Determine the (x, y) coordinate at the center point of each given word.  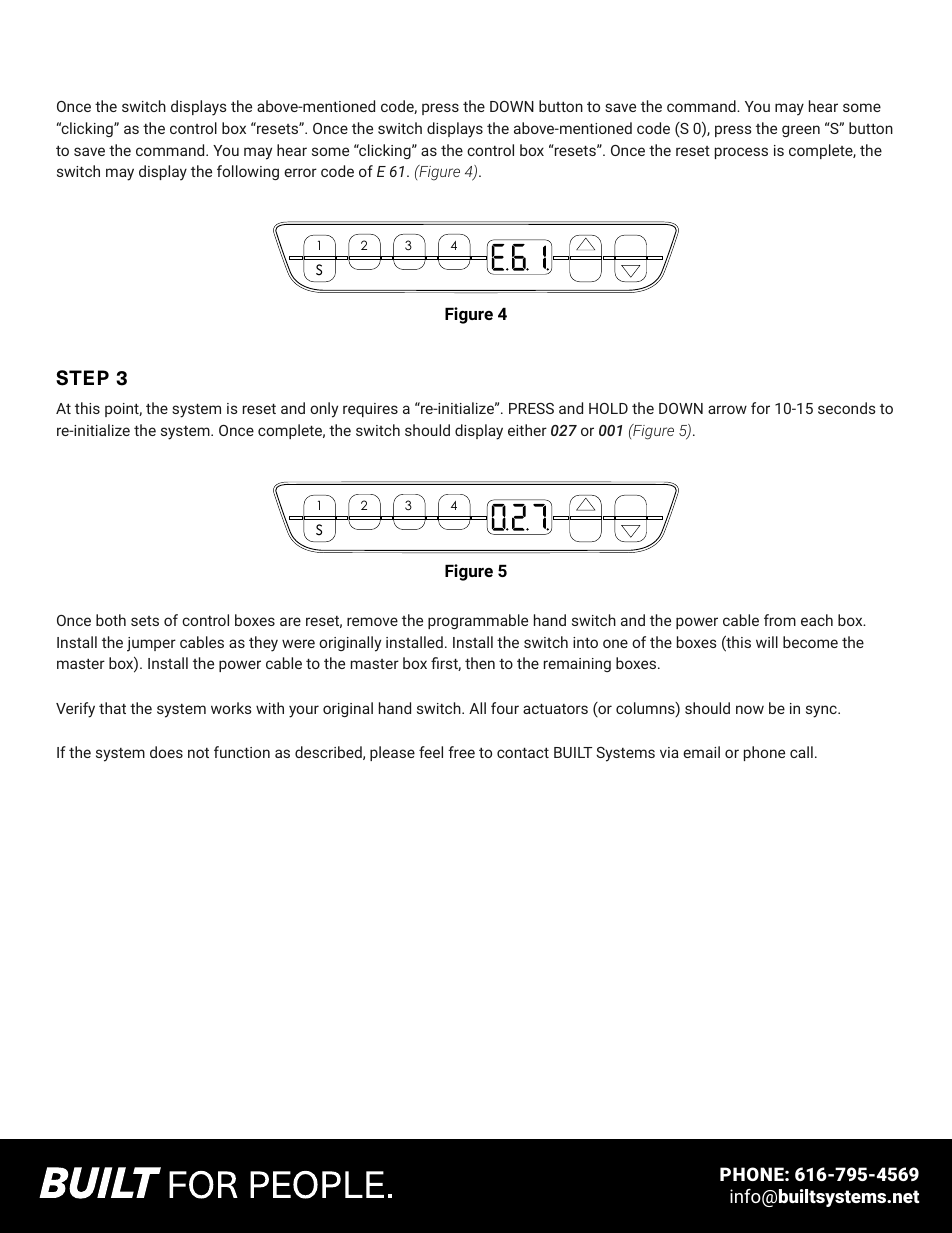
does (166, 752)
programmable (478, 621)
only (324, 410)
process (741, 153)
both (111, 620)
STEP (82, 378)
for (760, 408)
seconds (847, 408)
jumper (151, 644)
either (527, 430)
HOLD (608, 408)
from (780, 620)
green (801, 131)
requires (370, 410)
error (300, 172)
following (248, 172)
